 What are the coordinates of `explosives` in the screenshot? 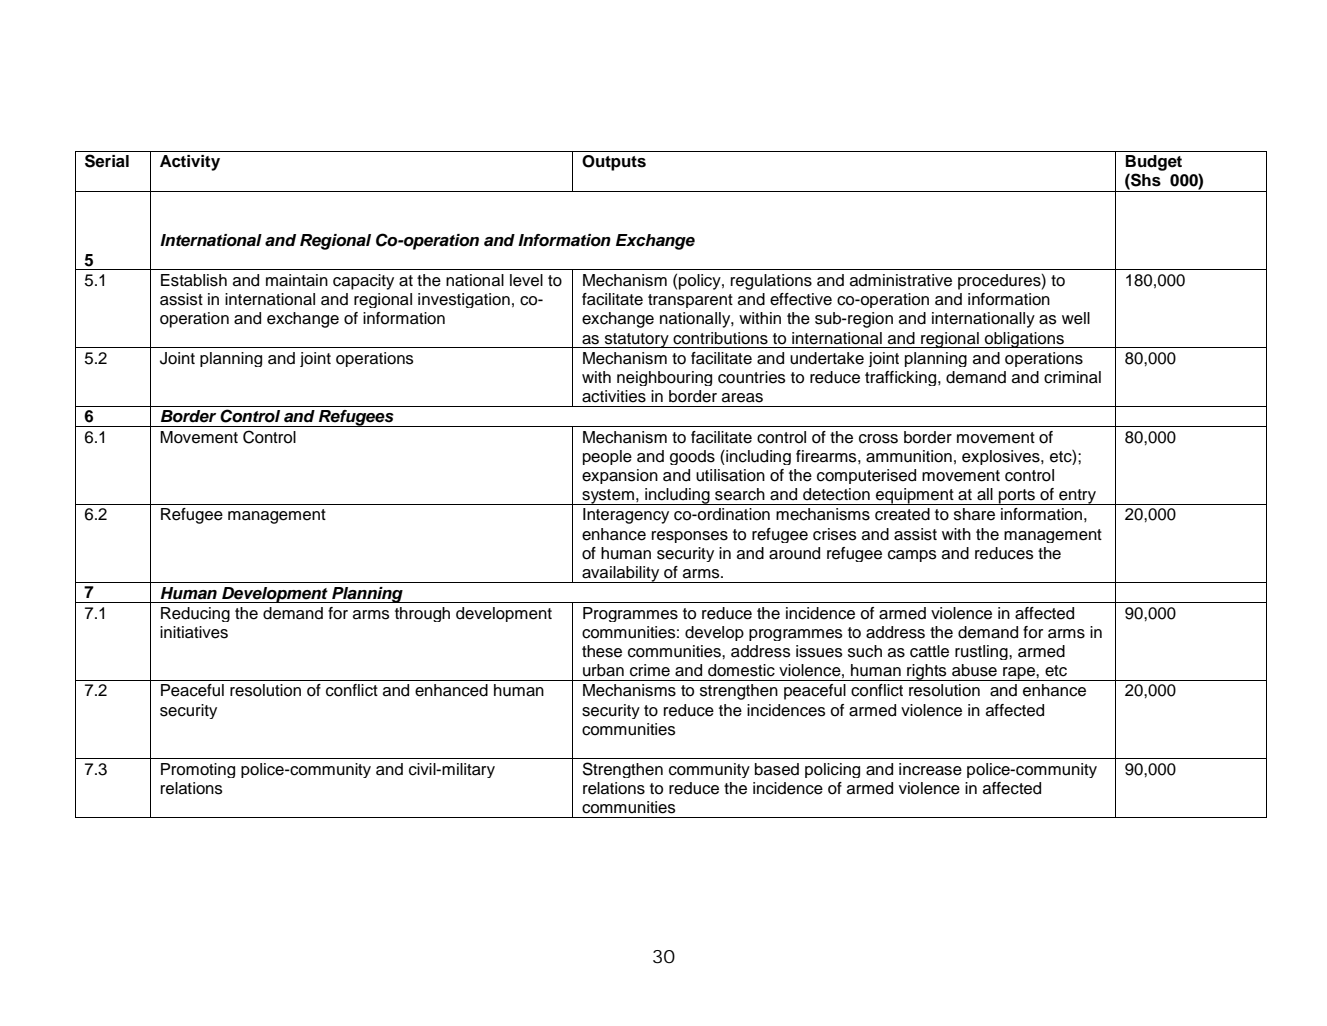 It's located at (1002, 457).
